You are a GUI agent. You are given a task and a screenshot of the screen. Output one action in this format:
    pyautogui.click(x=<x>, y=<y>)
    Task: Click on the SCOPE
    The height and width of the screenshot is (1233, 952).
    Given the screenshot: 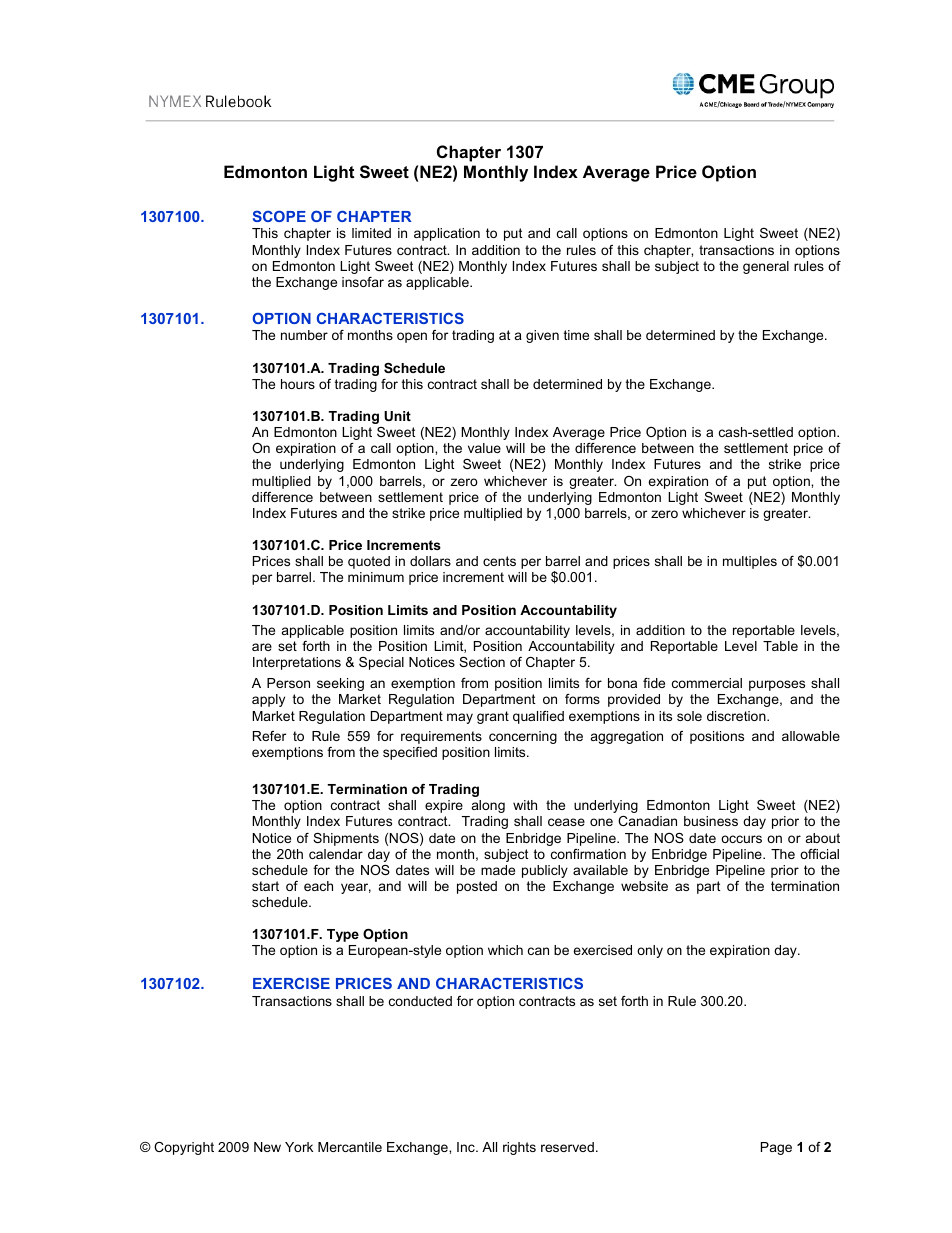 What is the action you would take?
    pyautogui.click(x=279, y=216)
